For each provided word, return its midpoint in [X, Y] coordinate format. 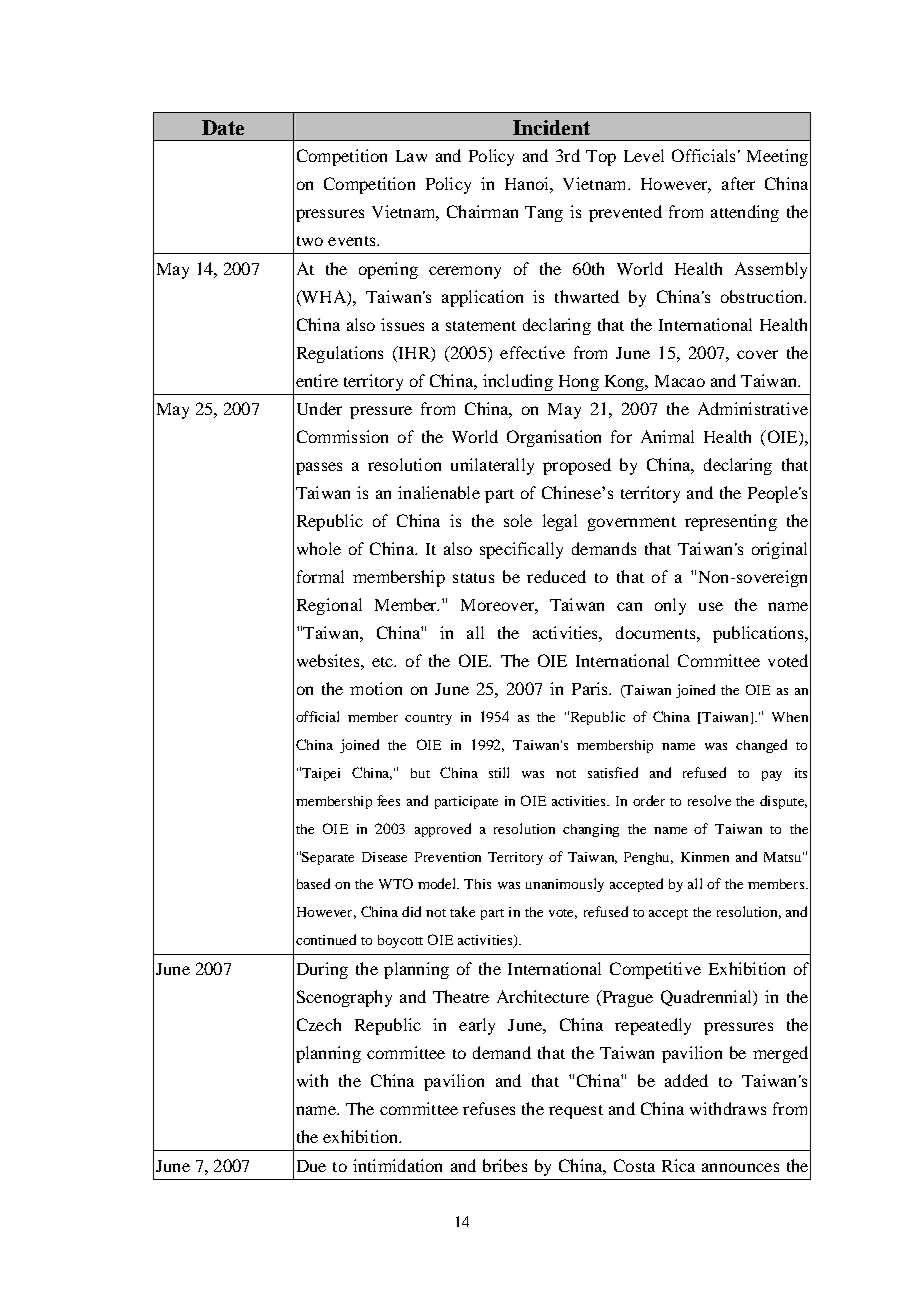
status [473, 578]
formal [320, 576]
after [738, 183]
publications [759, 634]
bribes [505, 1165]
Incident [551, 127]
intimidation [397, 1165]
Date [223, 127]
